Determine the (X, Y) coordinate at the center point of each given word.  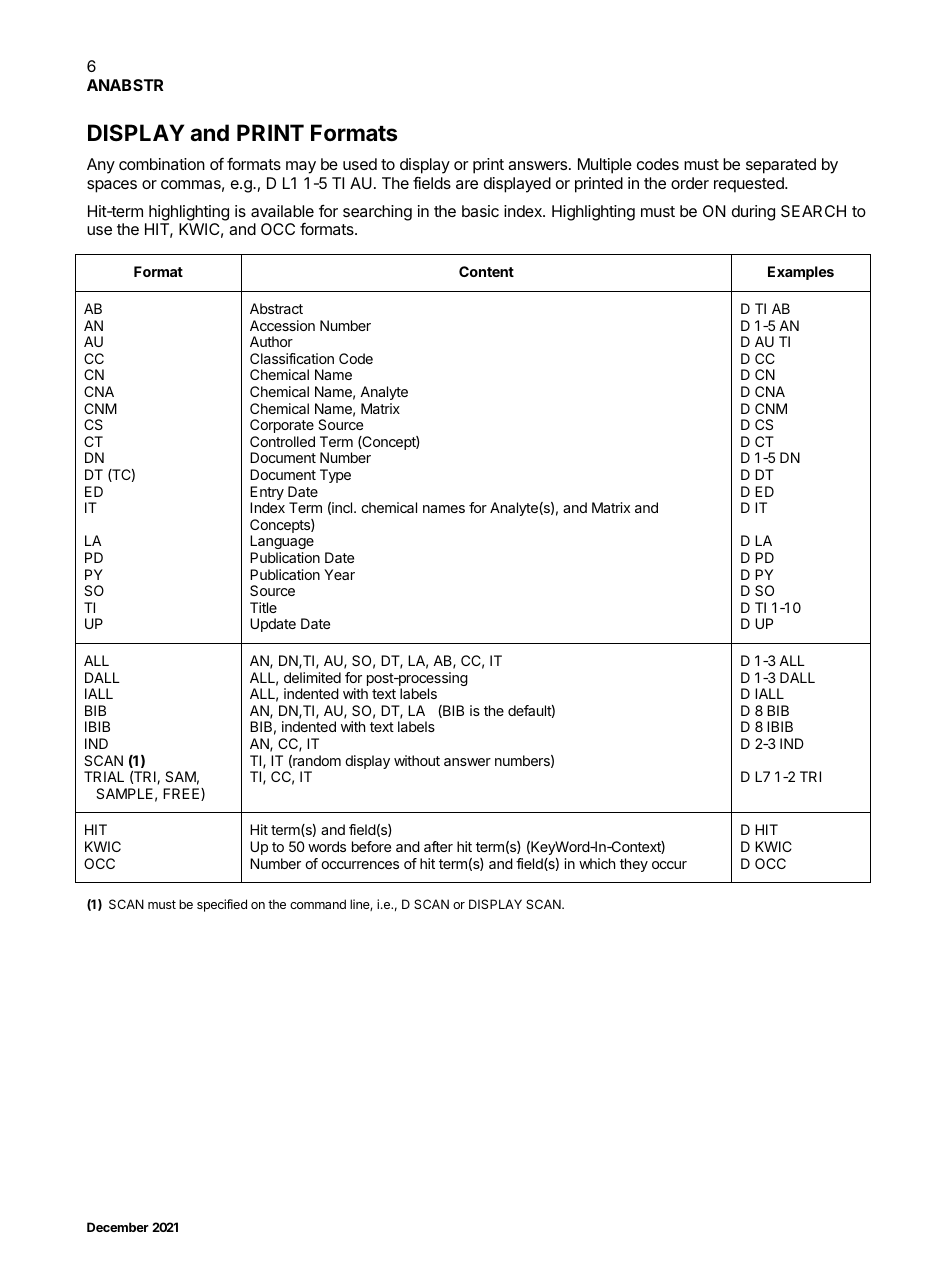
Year (339, 574)
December (118, 1227)
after (438, 846)
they (634, 865)
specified (222, 905)
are (467, 184)
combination (162, 164)
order (690, 183)
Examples (801, 273)
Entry (267, 494)
